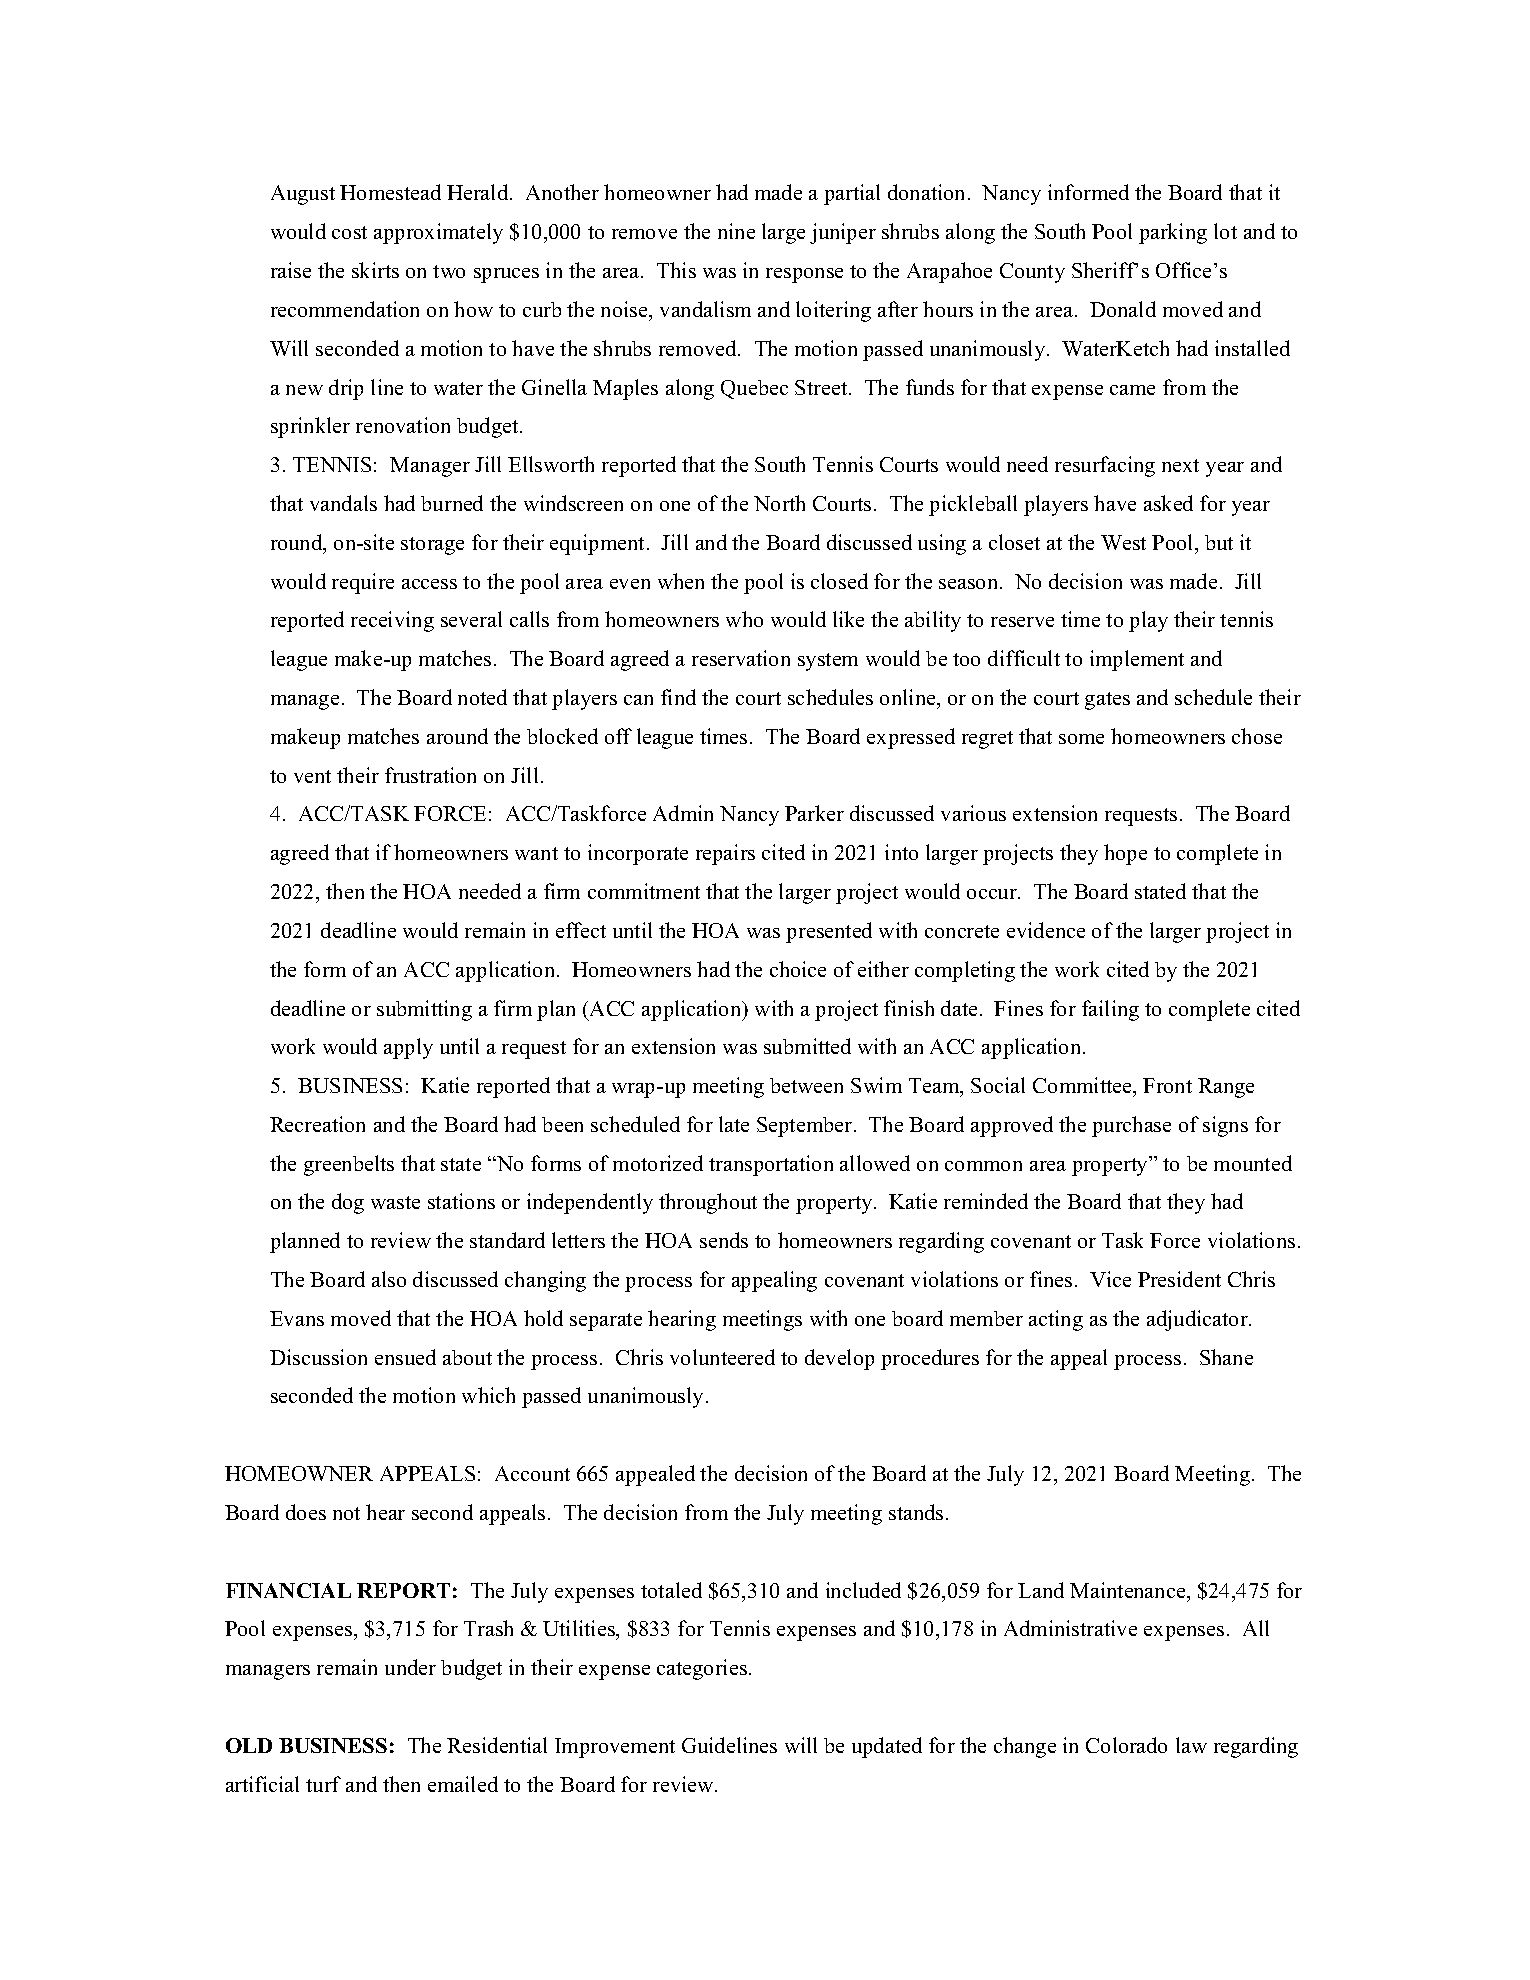 Image resolution: width=1530 pixels, height=1980 pixels. Describe the element at coordinates (424, 1010) in the screenshot. I see `submitting` at that location.
